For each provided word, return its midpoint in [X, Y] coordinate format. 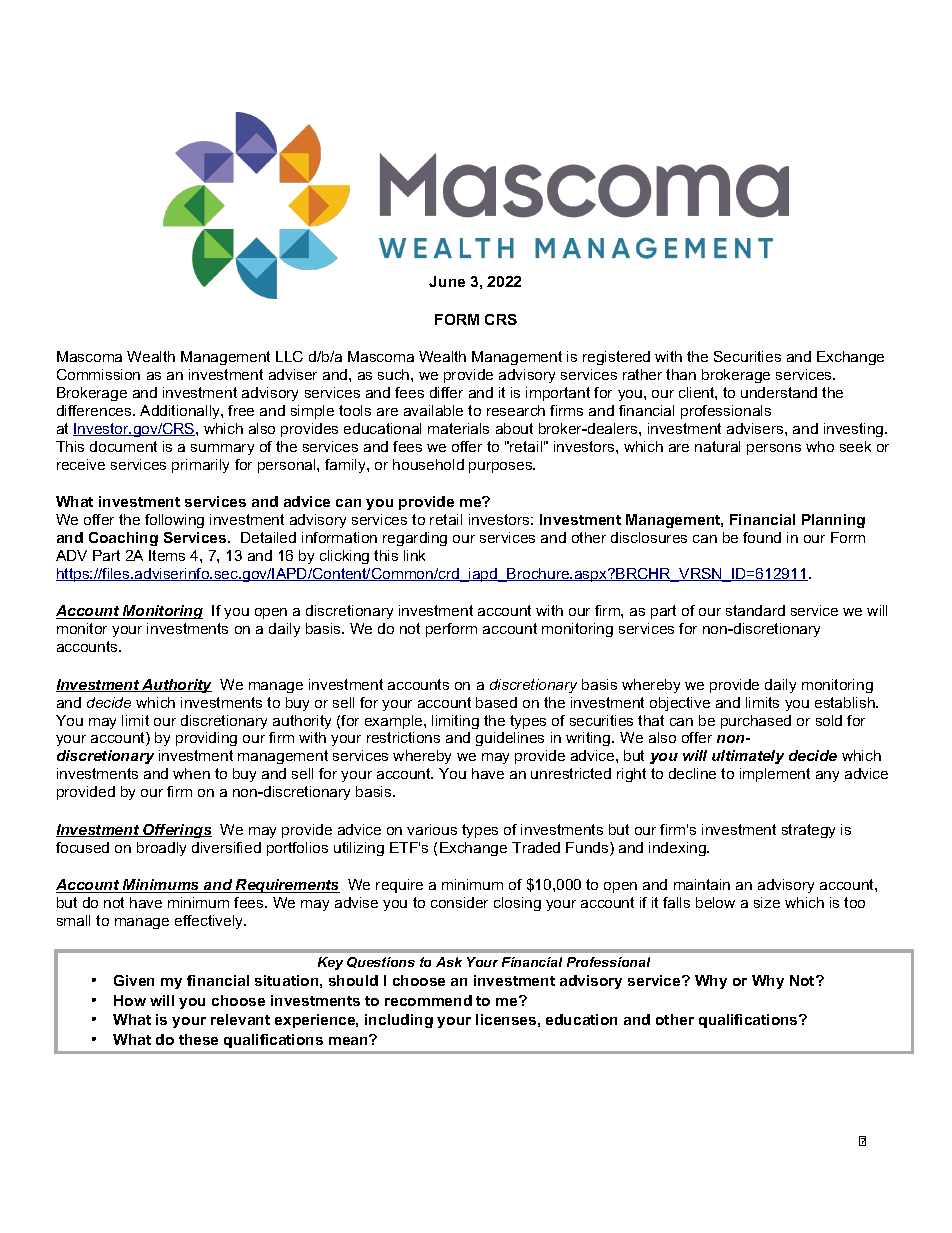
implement [775, 775]
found [762, 537]
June [447, 281]
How [130, 1000]
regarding [415, 539]
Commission [98, 374]
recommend [428, 1000]
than [681, 374]
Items [167, 555]
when [191, 773]
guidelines [510, 739]
